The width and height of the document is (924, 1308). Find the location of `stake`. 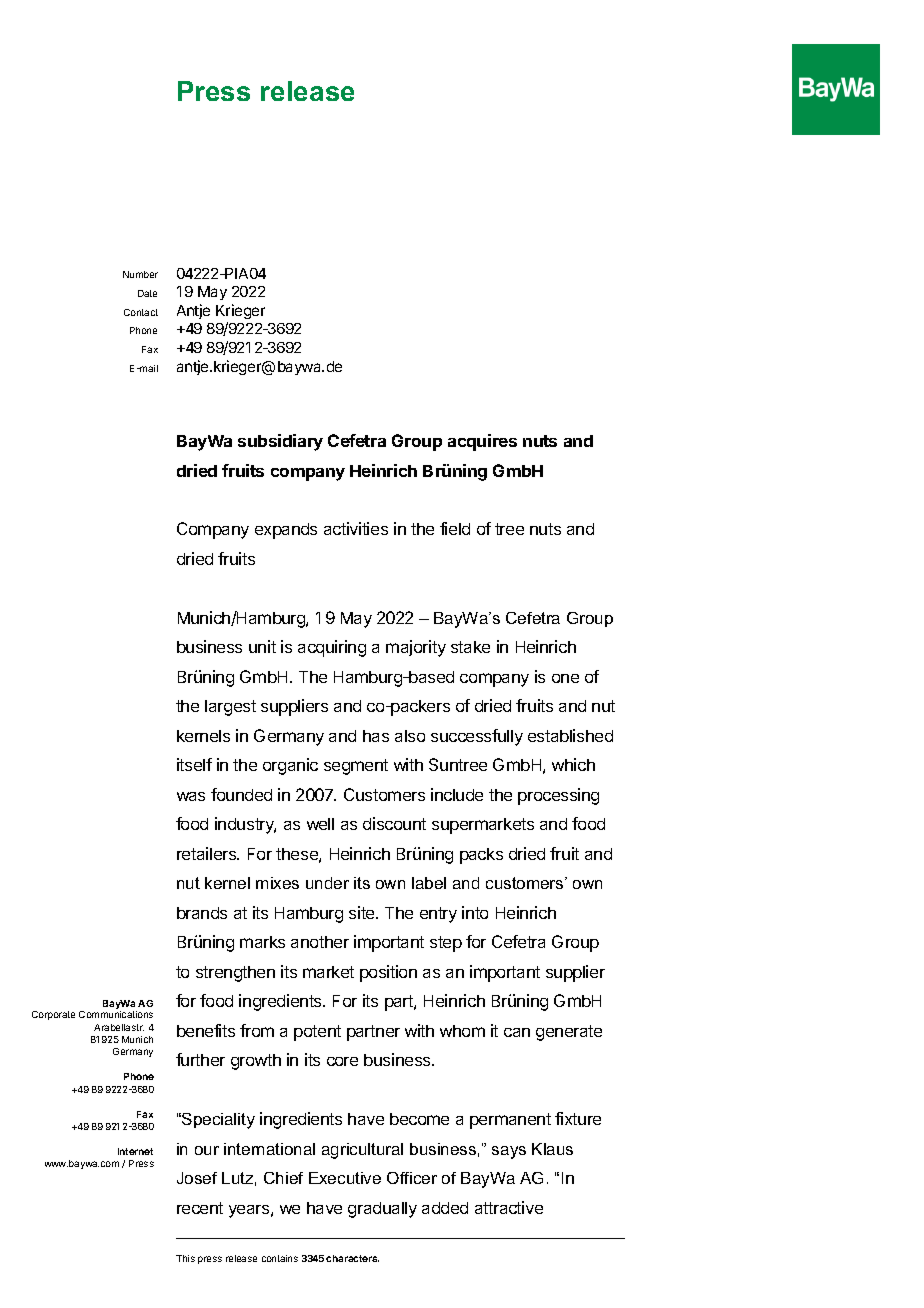

stake is located at coordinates (470, 647).
